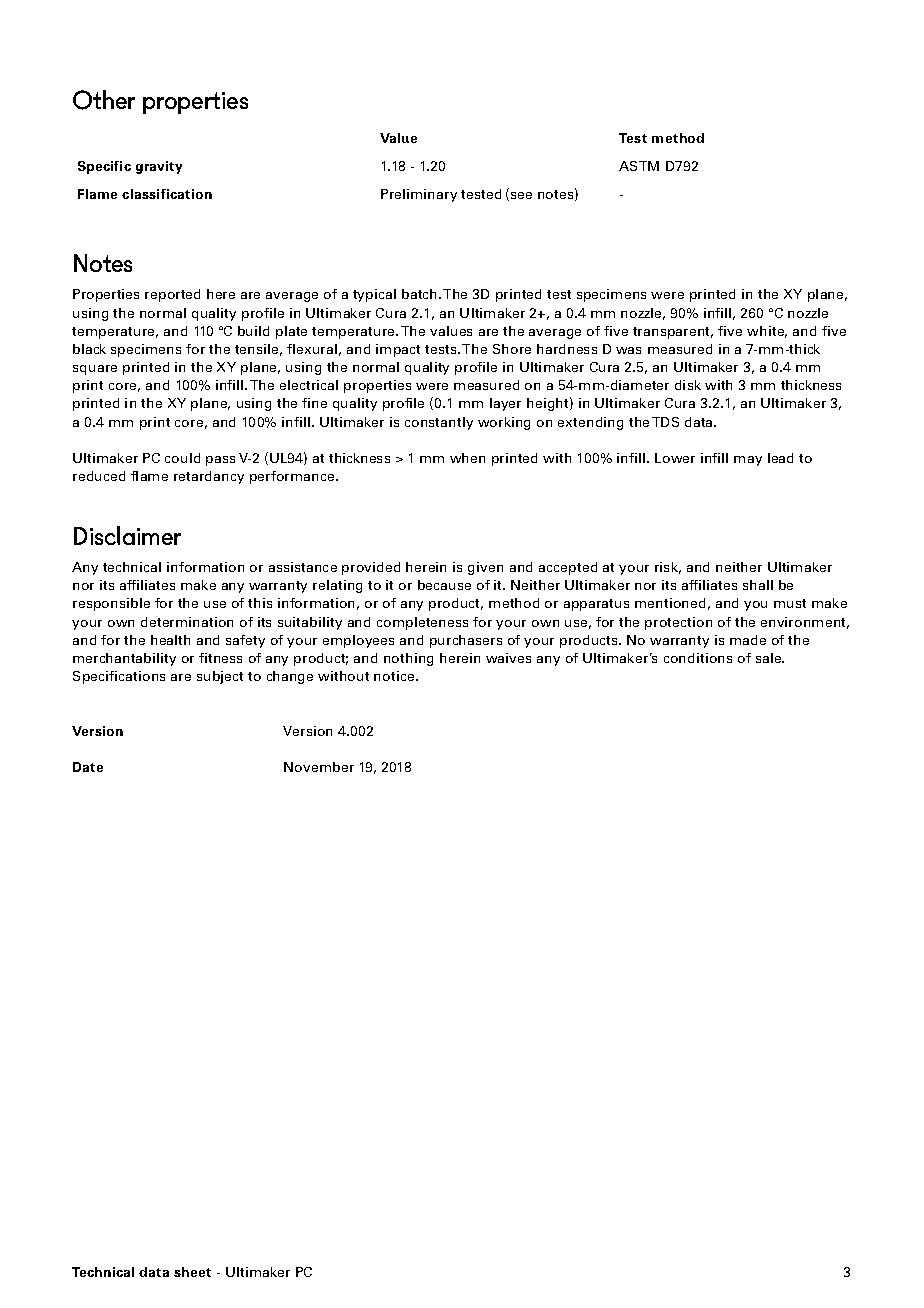 Image resolution: width=924 pixels, height=1308 pixels. I want to click on gravity, so click(159, 167).
